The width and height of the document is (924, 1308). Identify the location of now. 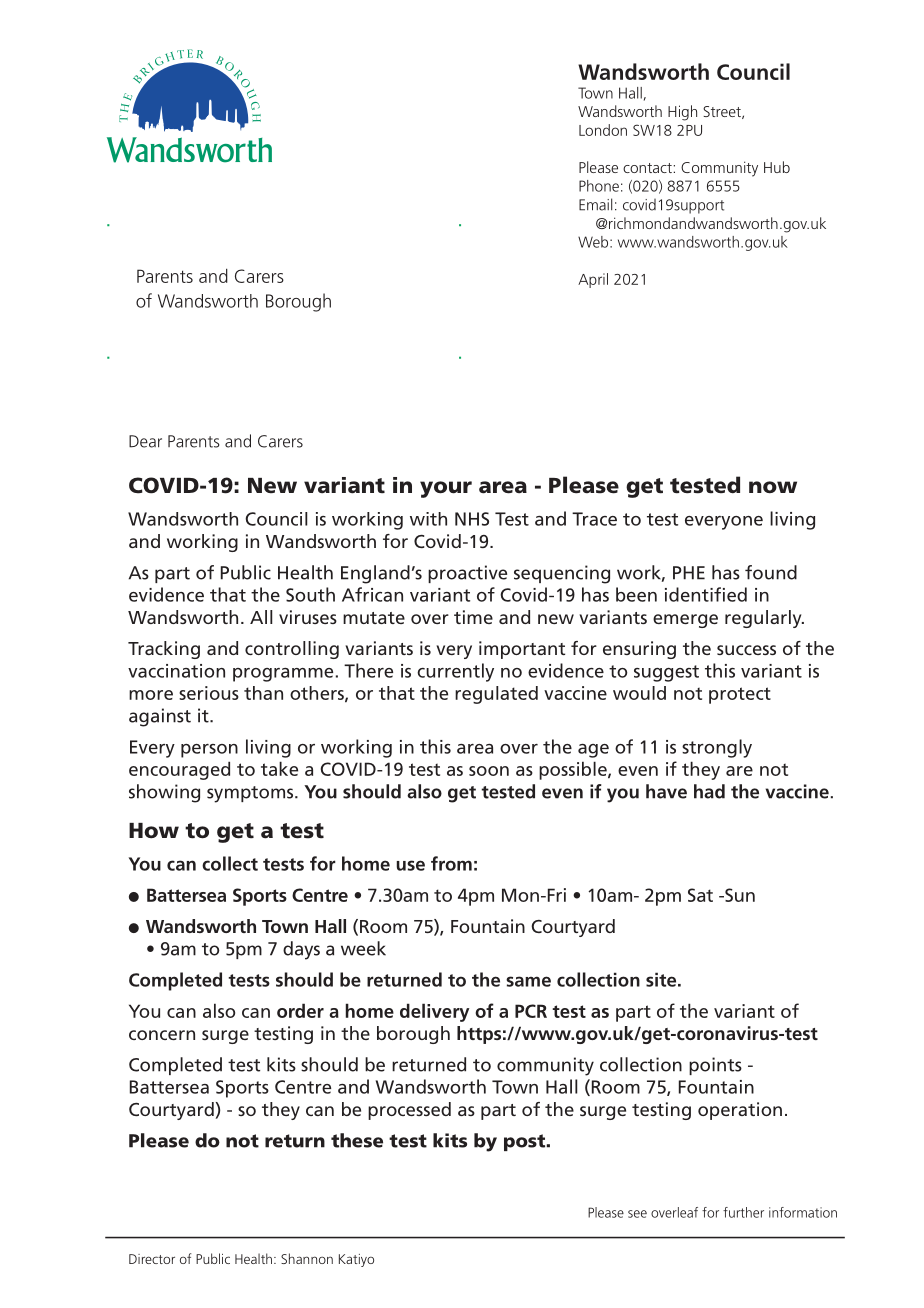
(773, 487).
